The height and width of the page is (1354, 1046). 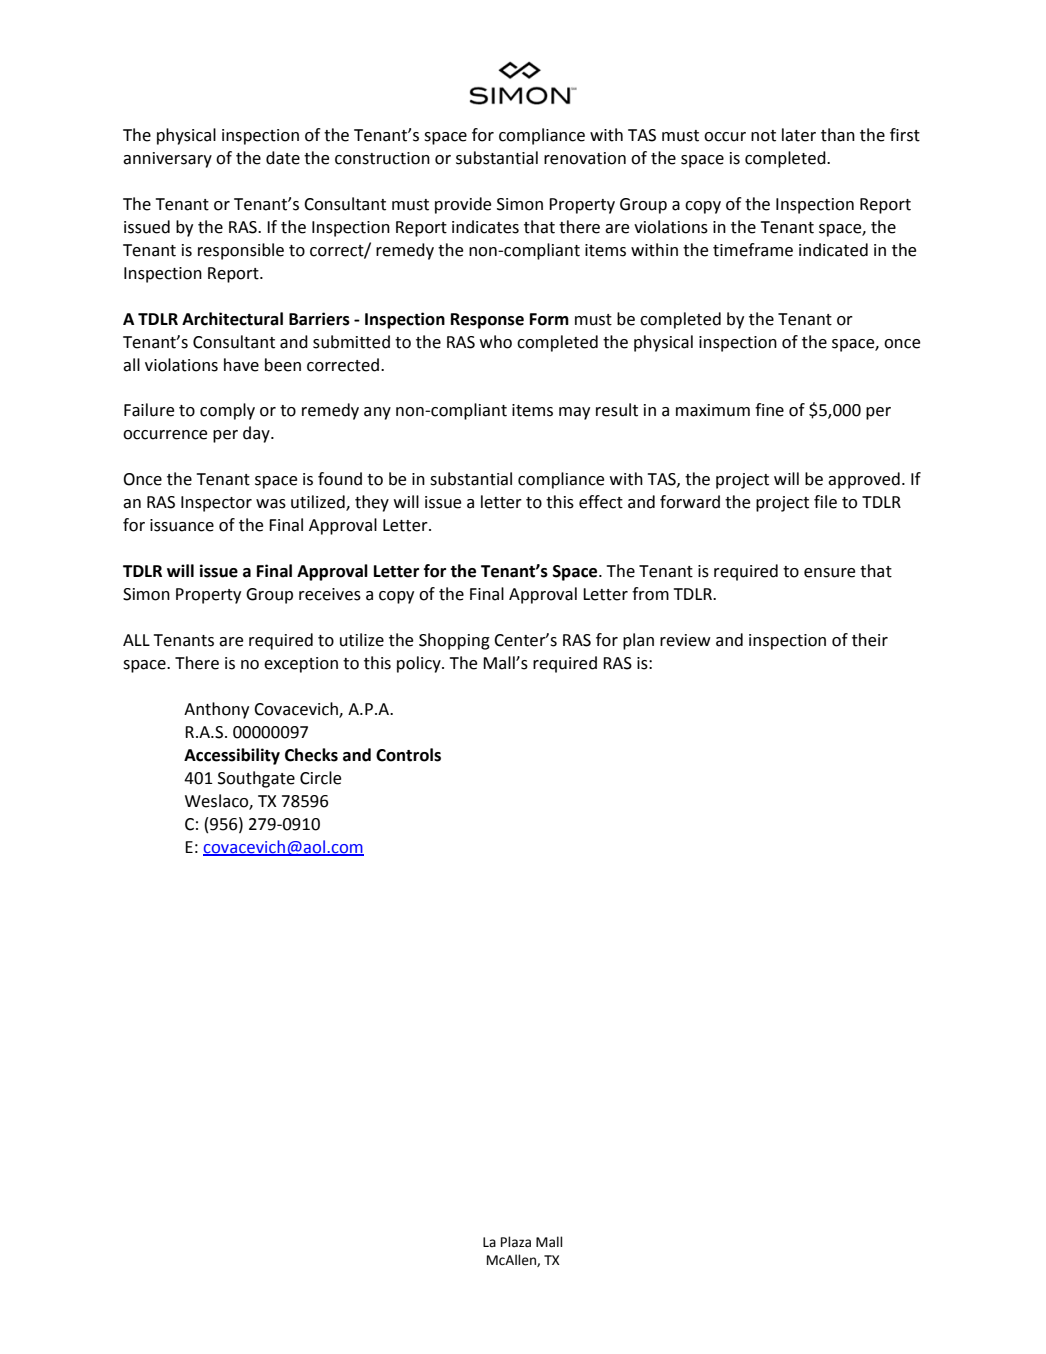 What do you see at coordinates (408, 755) in the page?
I see `Controls` at bounding box center [408, 755].
